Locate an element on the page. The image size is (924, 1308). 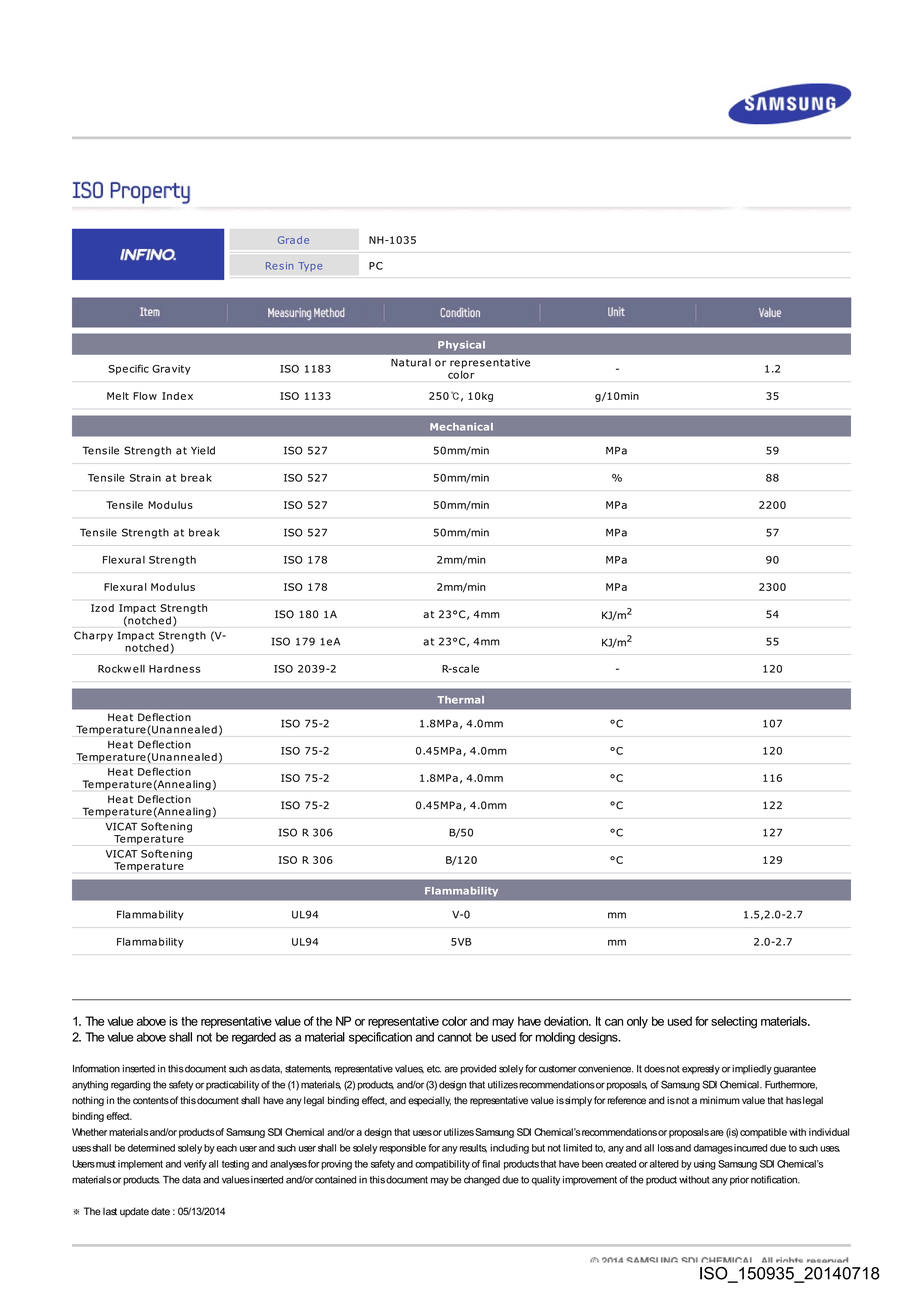
selecting is located at coordinates (734, 1022).
